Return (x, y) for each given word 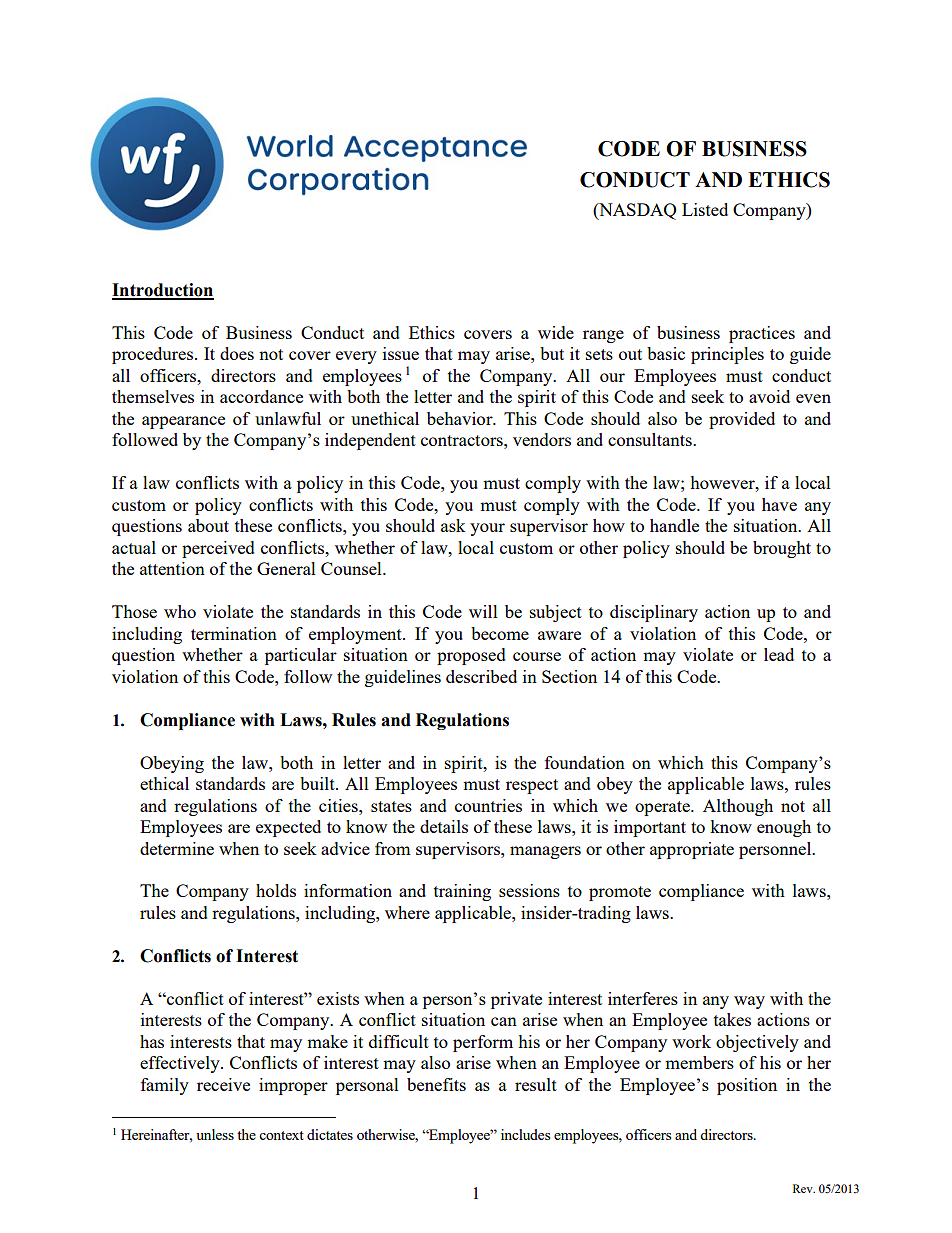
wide (556, 332)
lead (779, 654)
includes (525, 1134)
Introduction (163, 291)
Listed (705, 209)
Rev (804, 1188)
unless (215, 1134)
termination (234, 633)
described (481, 676)
